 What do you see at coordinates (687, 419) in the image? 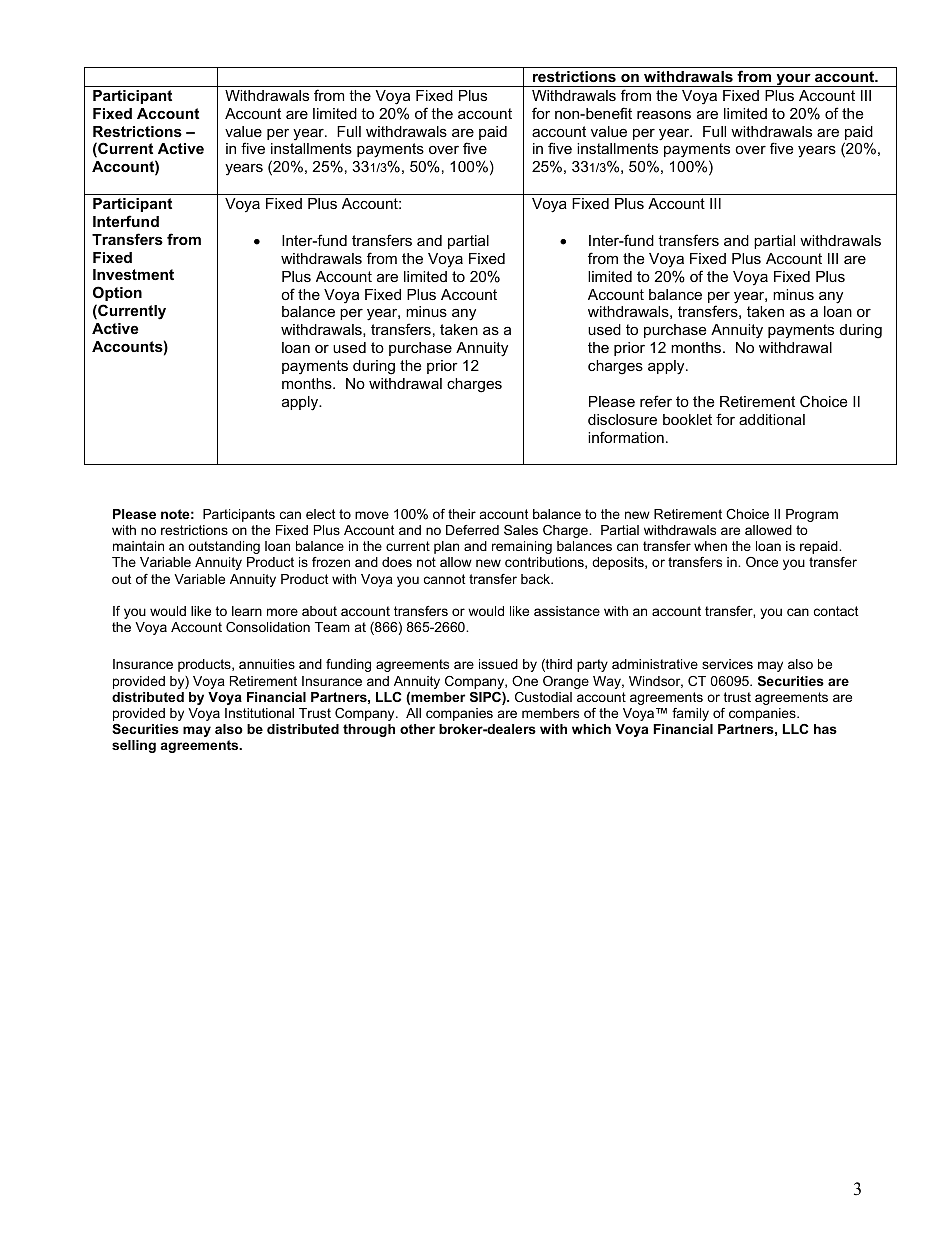
I see `booklet` at bounding box center [687, 419].
